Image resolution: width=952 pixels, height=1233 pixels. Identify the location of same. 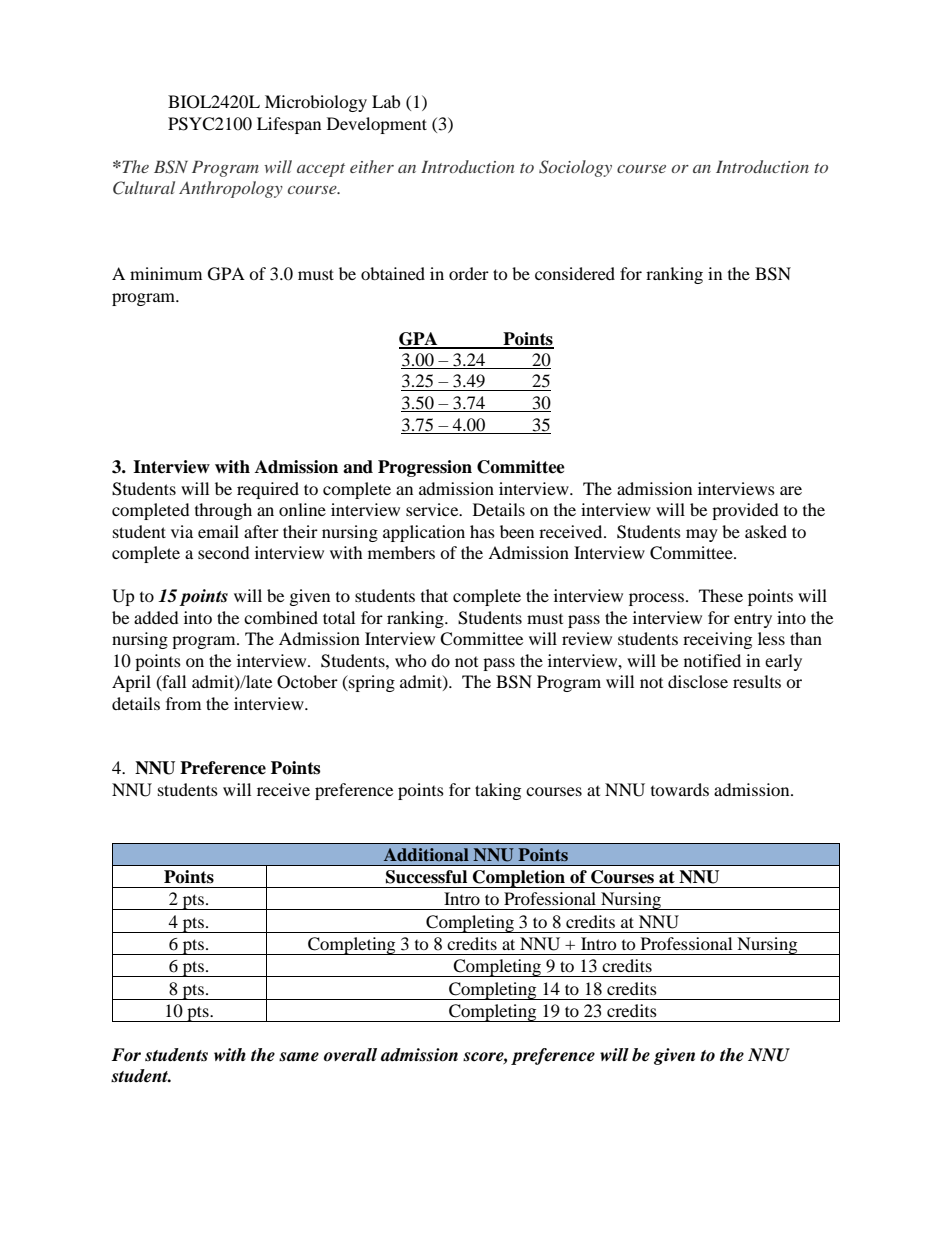
(299, 1057).
